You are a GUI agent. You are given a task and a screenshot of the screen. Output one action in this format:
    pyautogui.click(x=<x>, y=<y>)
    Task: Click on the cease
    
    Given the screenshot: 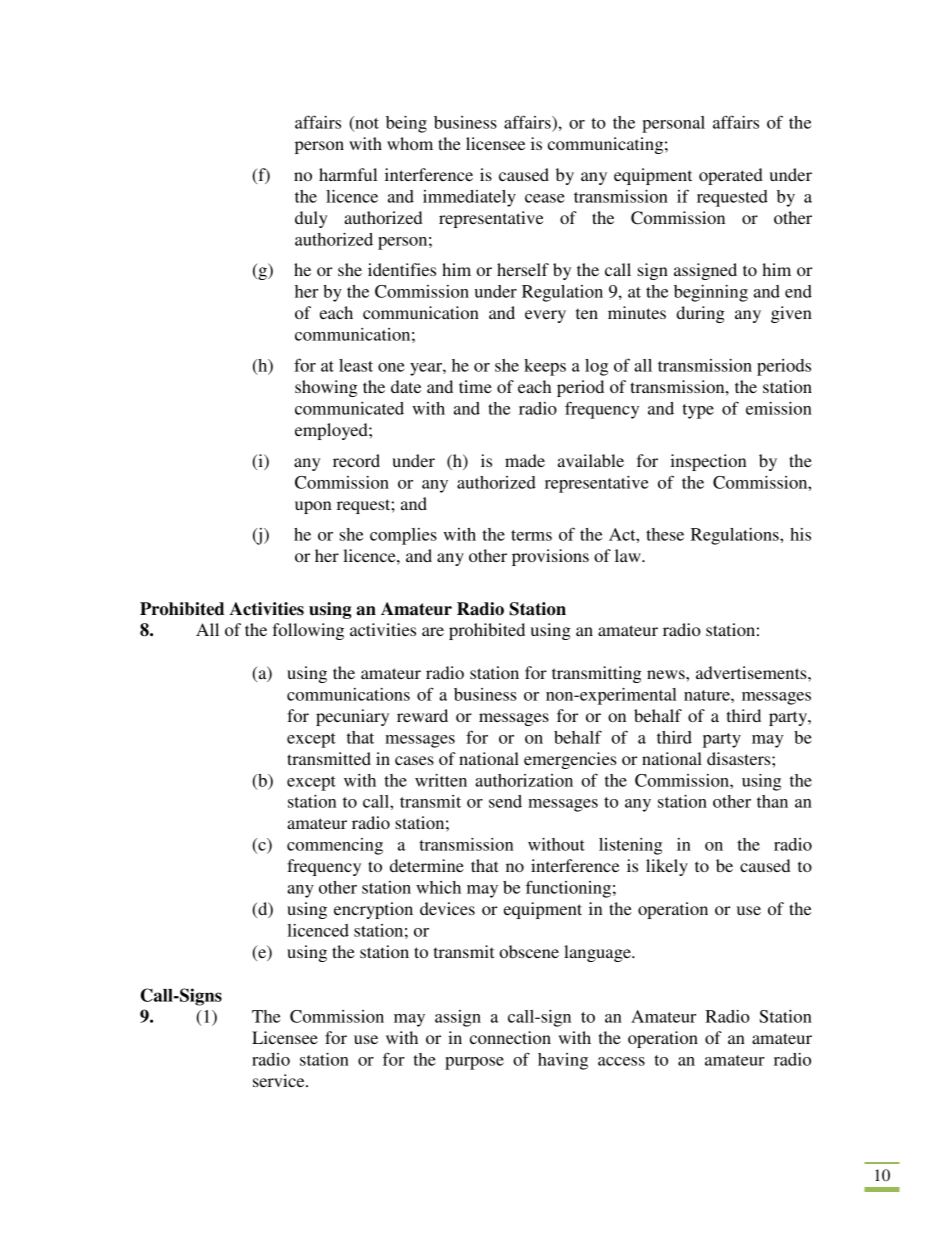 What is the action you would take?
    pyautogui.click(x=545, y=198)
